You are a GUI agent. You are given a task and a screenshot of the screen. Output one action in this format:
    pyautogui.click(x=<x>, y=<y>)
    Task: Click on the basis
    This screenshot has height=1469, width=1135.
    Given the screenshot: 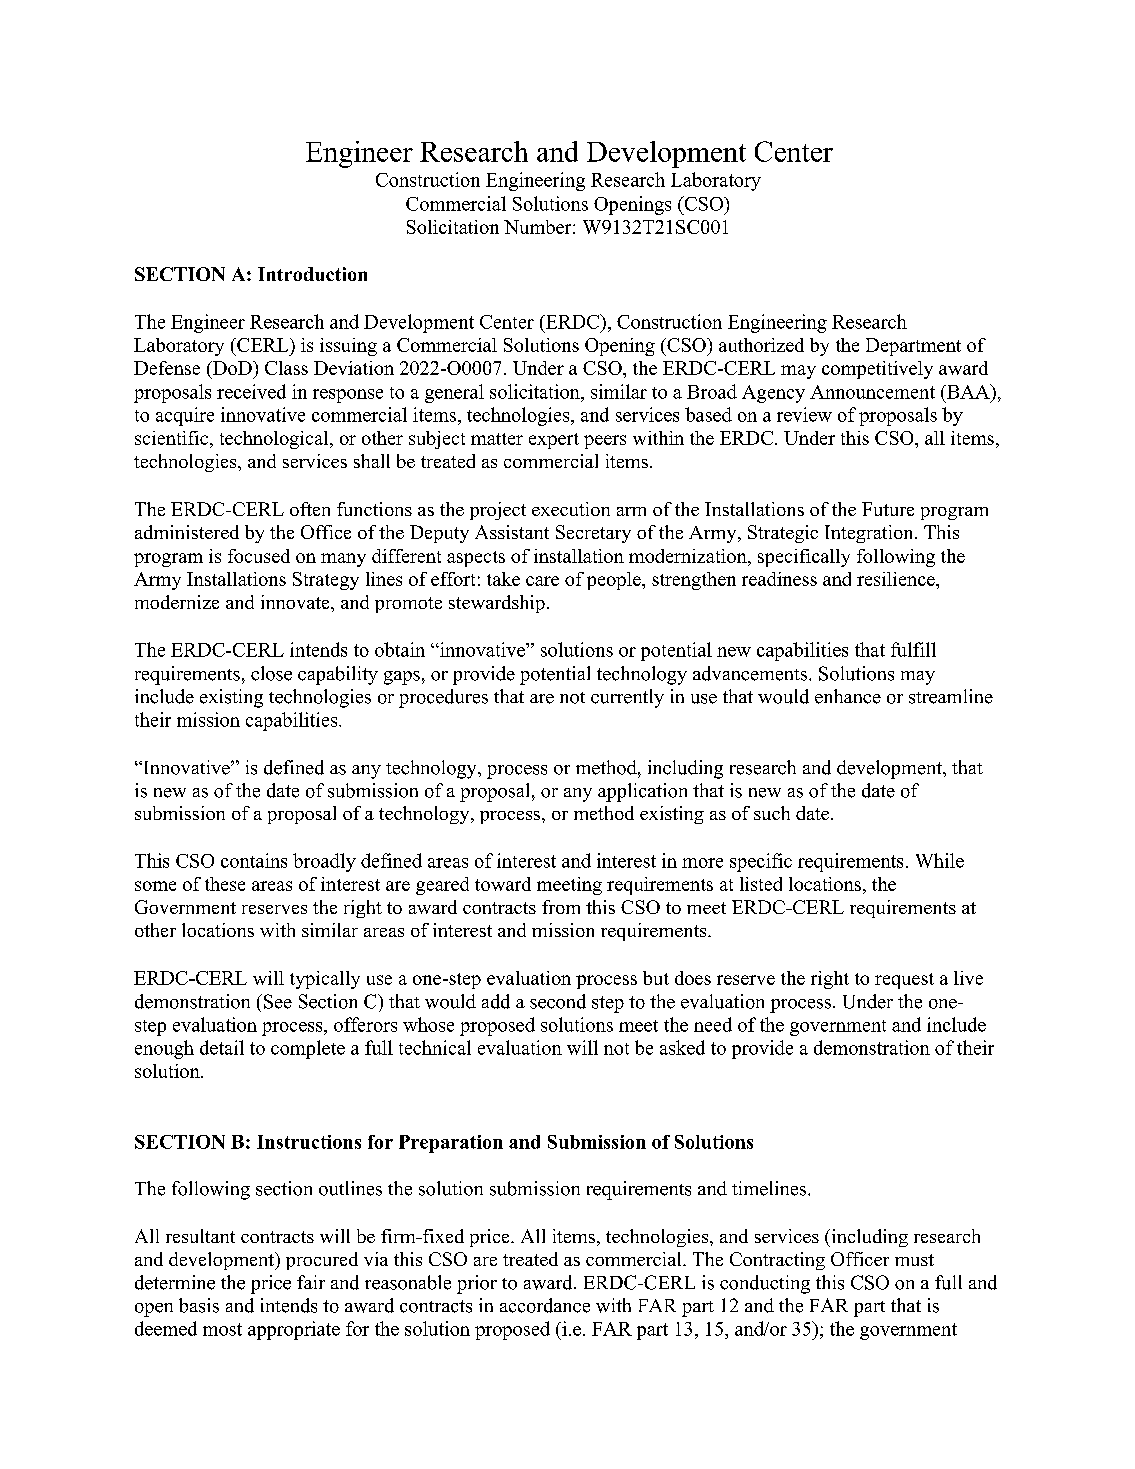 What is the action you would take?
    pyautogui.click(x=199, y=1305)
